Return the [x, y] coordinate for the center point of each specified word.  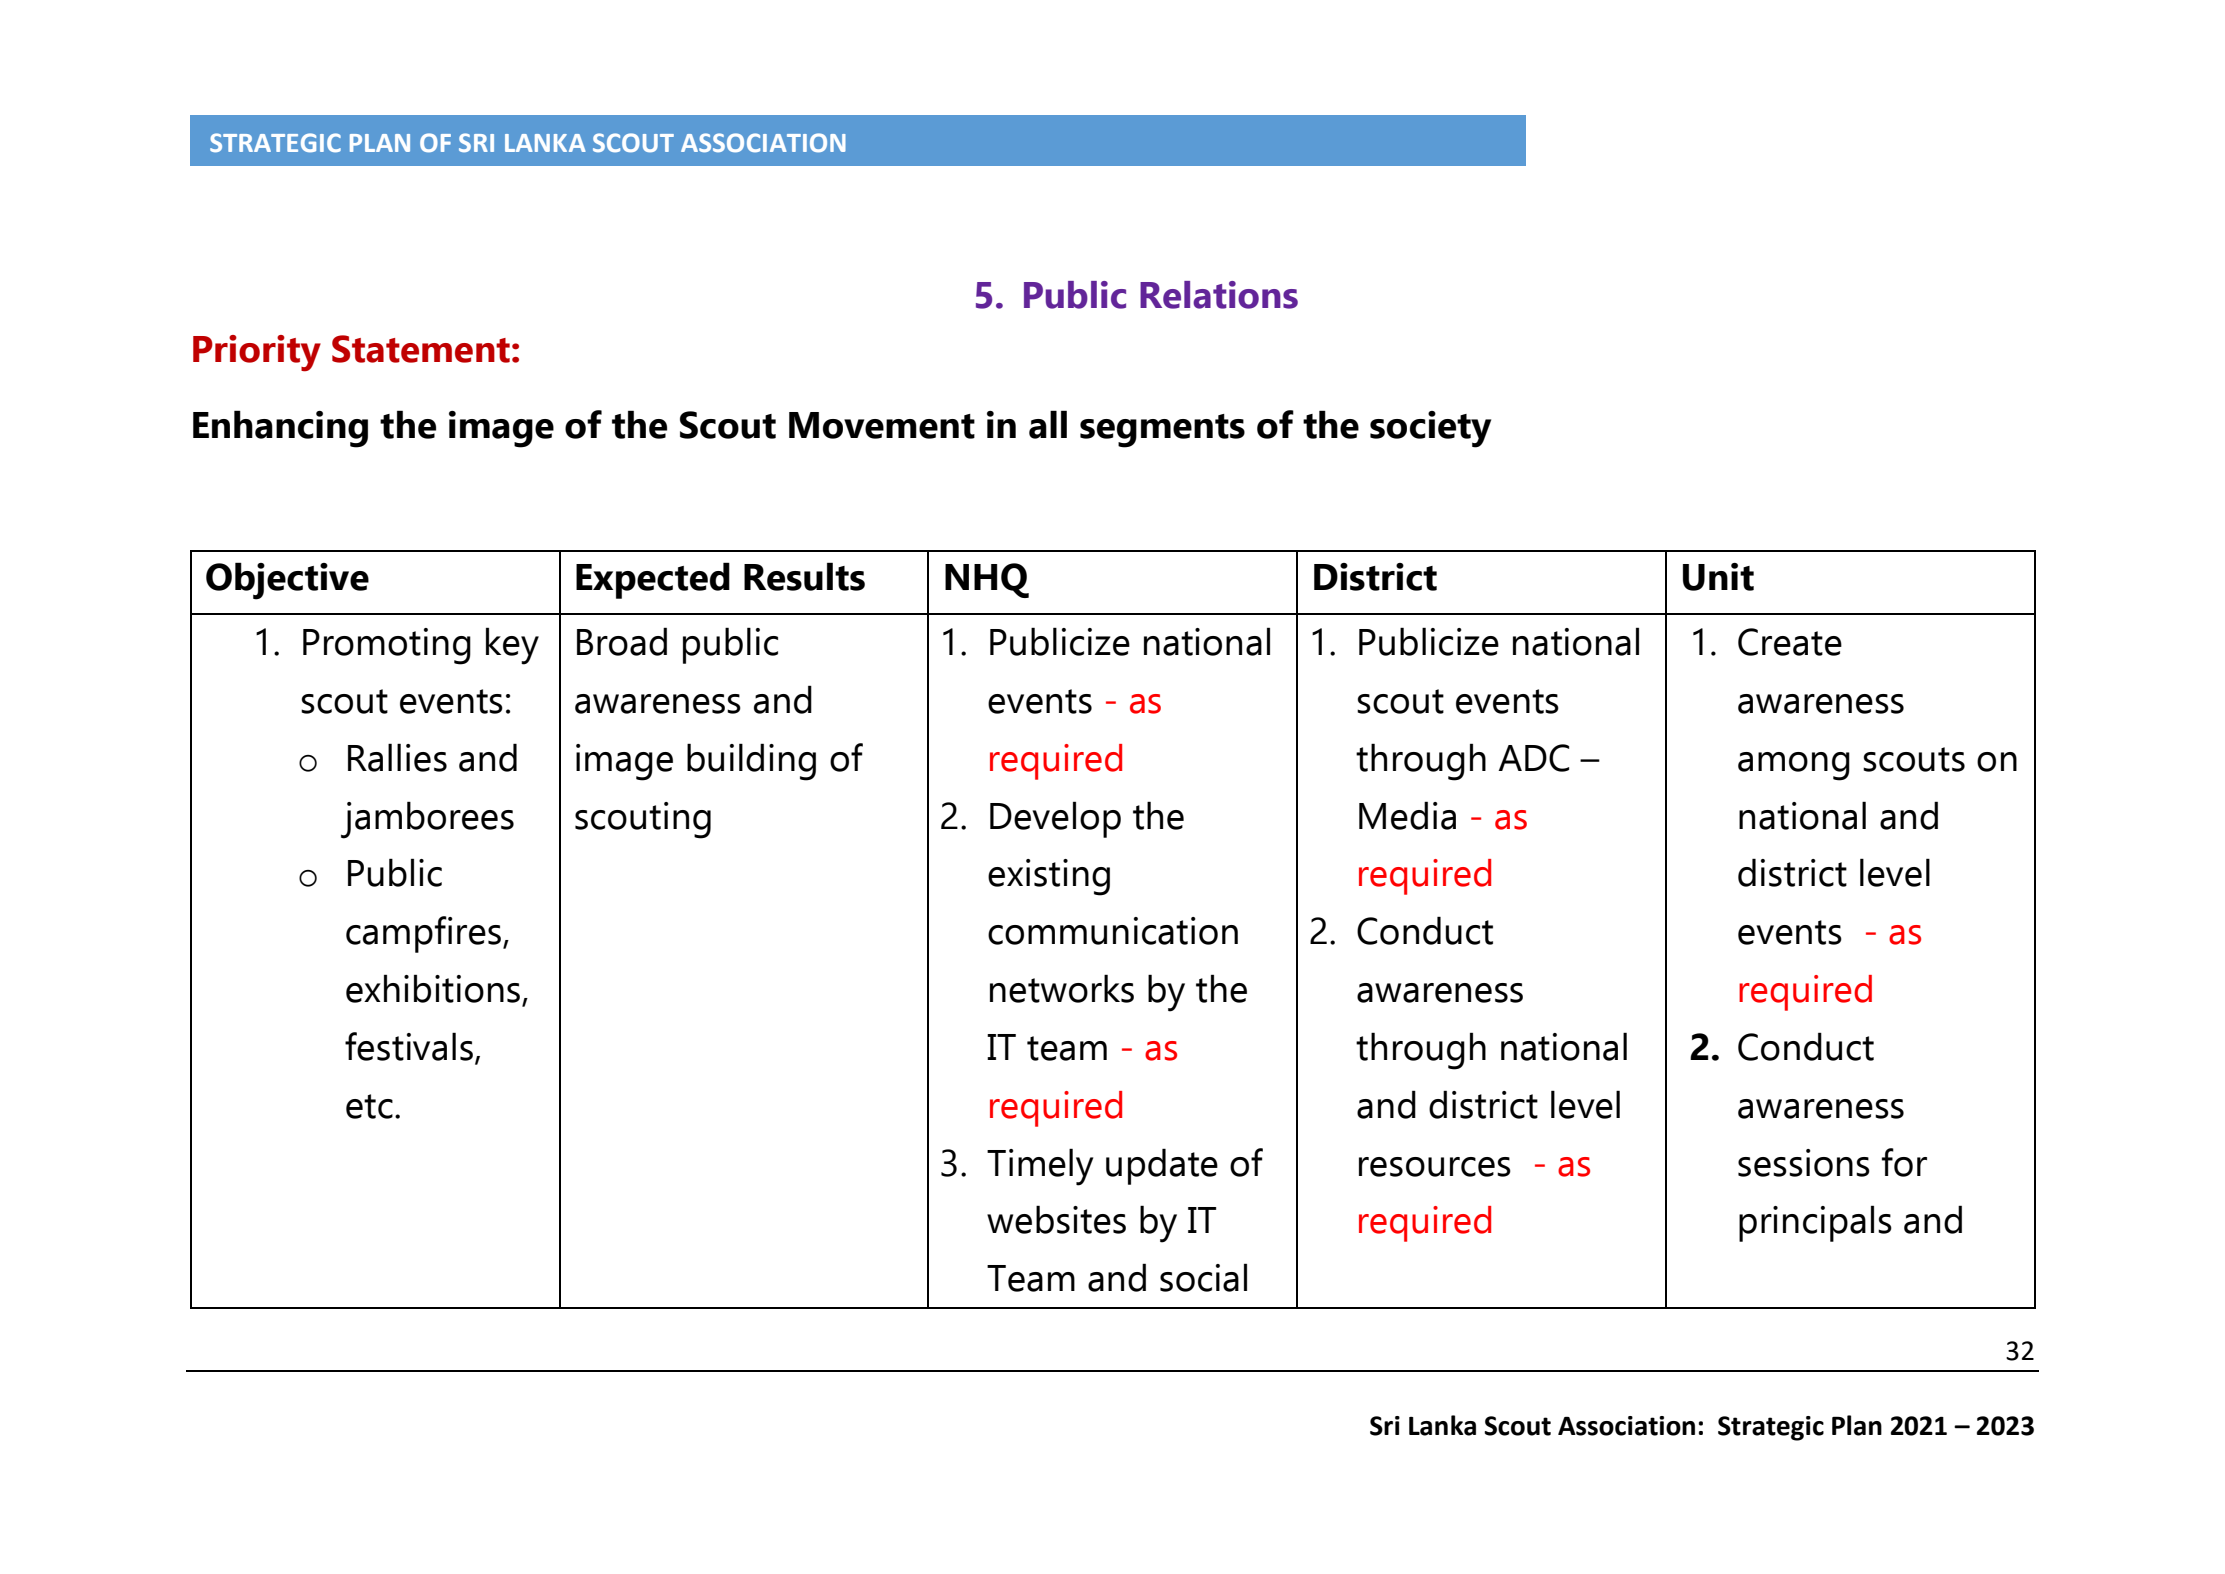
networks [1062, 988]
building [751, 762]
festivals [409, 1046]
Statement [421, 349]
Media [1407, 815]
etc [369, 1106]
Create [1790, 642]
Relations [1219, 295]
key [512, 646]
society [1430, 429]
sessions [1804, 1163]
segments [1162, 431]
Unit [1718, 577]
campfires [423, 934]
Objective [287, 581]
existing [1049, 877]
